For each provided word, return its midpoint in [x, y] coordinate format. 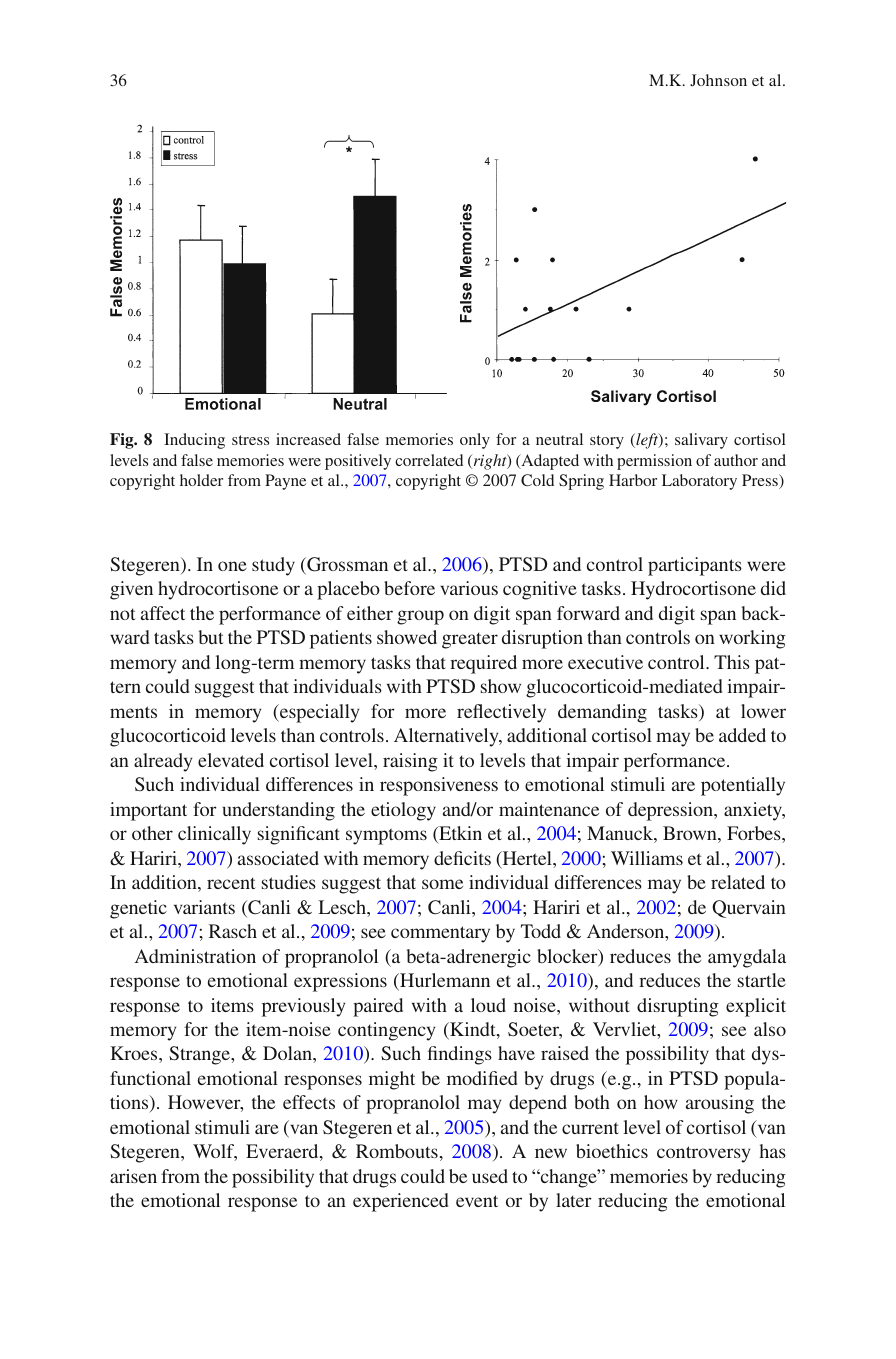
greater [470, 640]
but [211, 637]
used [490, 1176]
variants [204, 907]
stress [250, 440]
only [475, 441]
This [732, 662]
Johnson [718, 80]
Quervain [749, 909]
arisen [133, 1176]
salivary [701, 441]
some [442, 884]
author [736, 460]
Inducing [194, 441]
